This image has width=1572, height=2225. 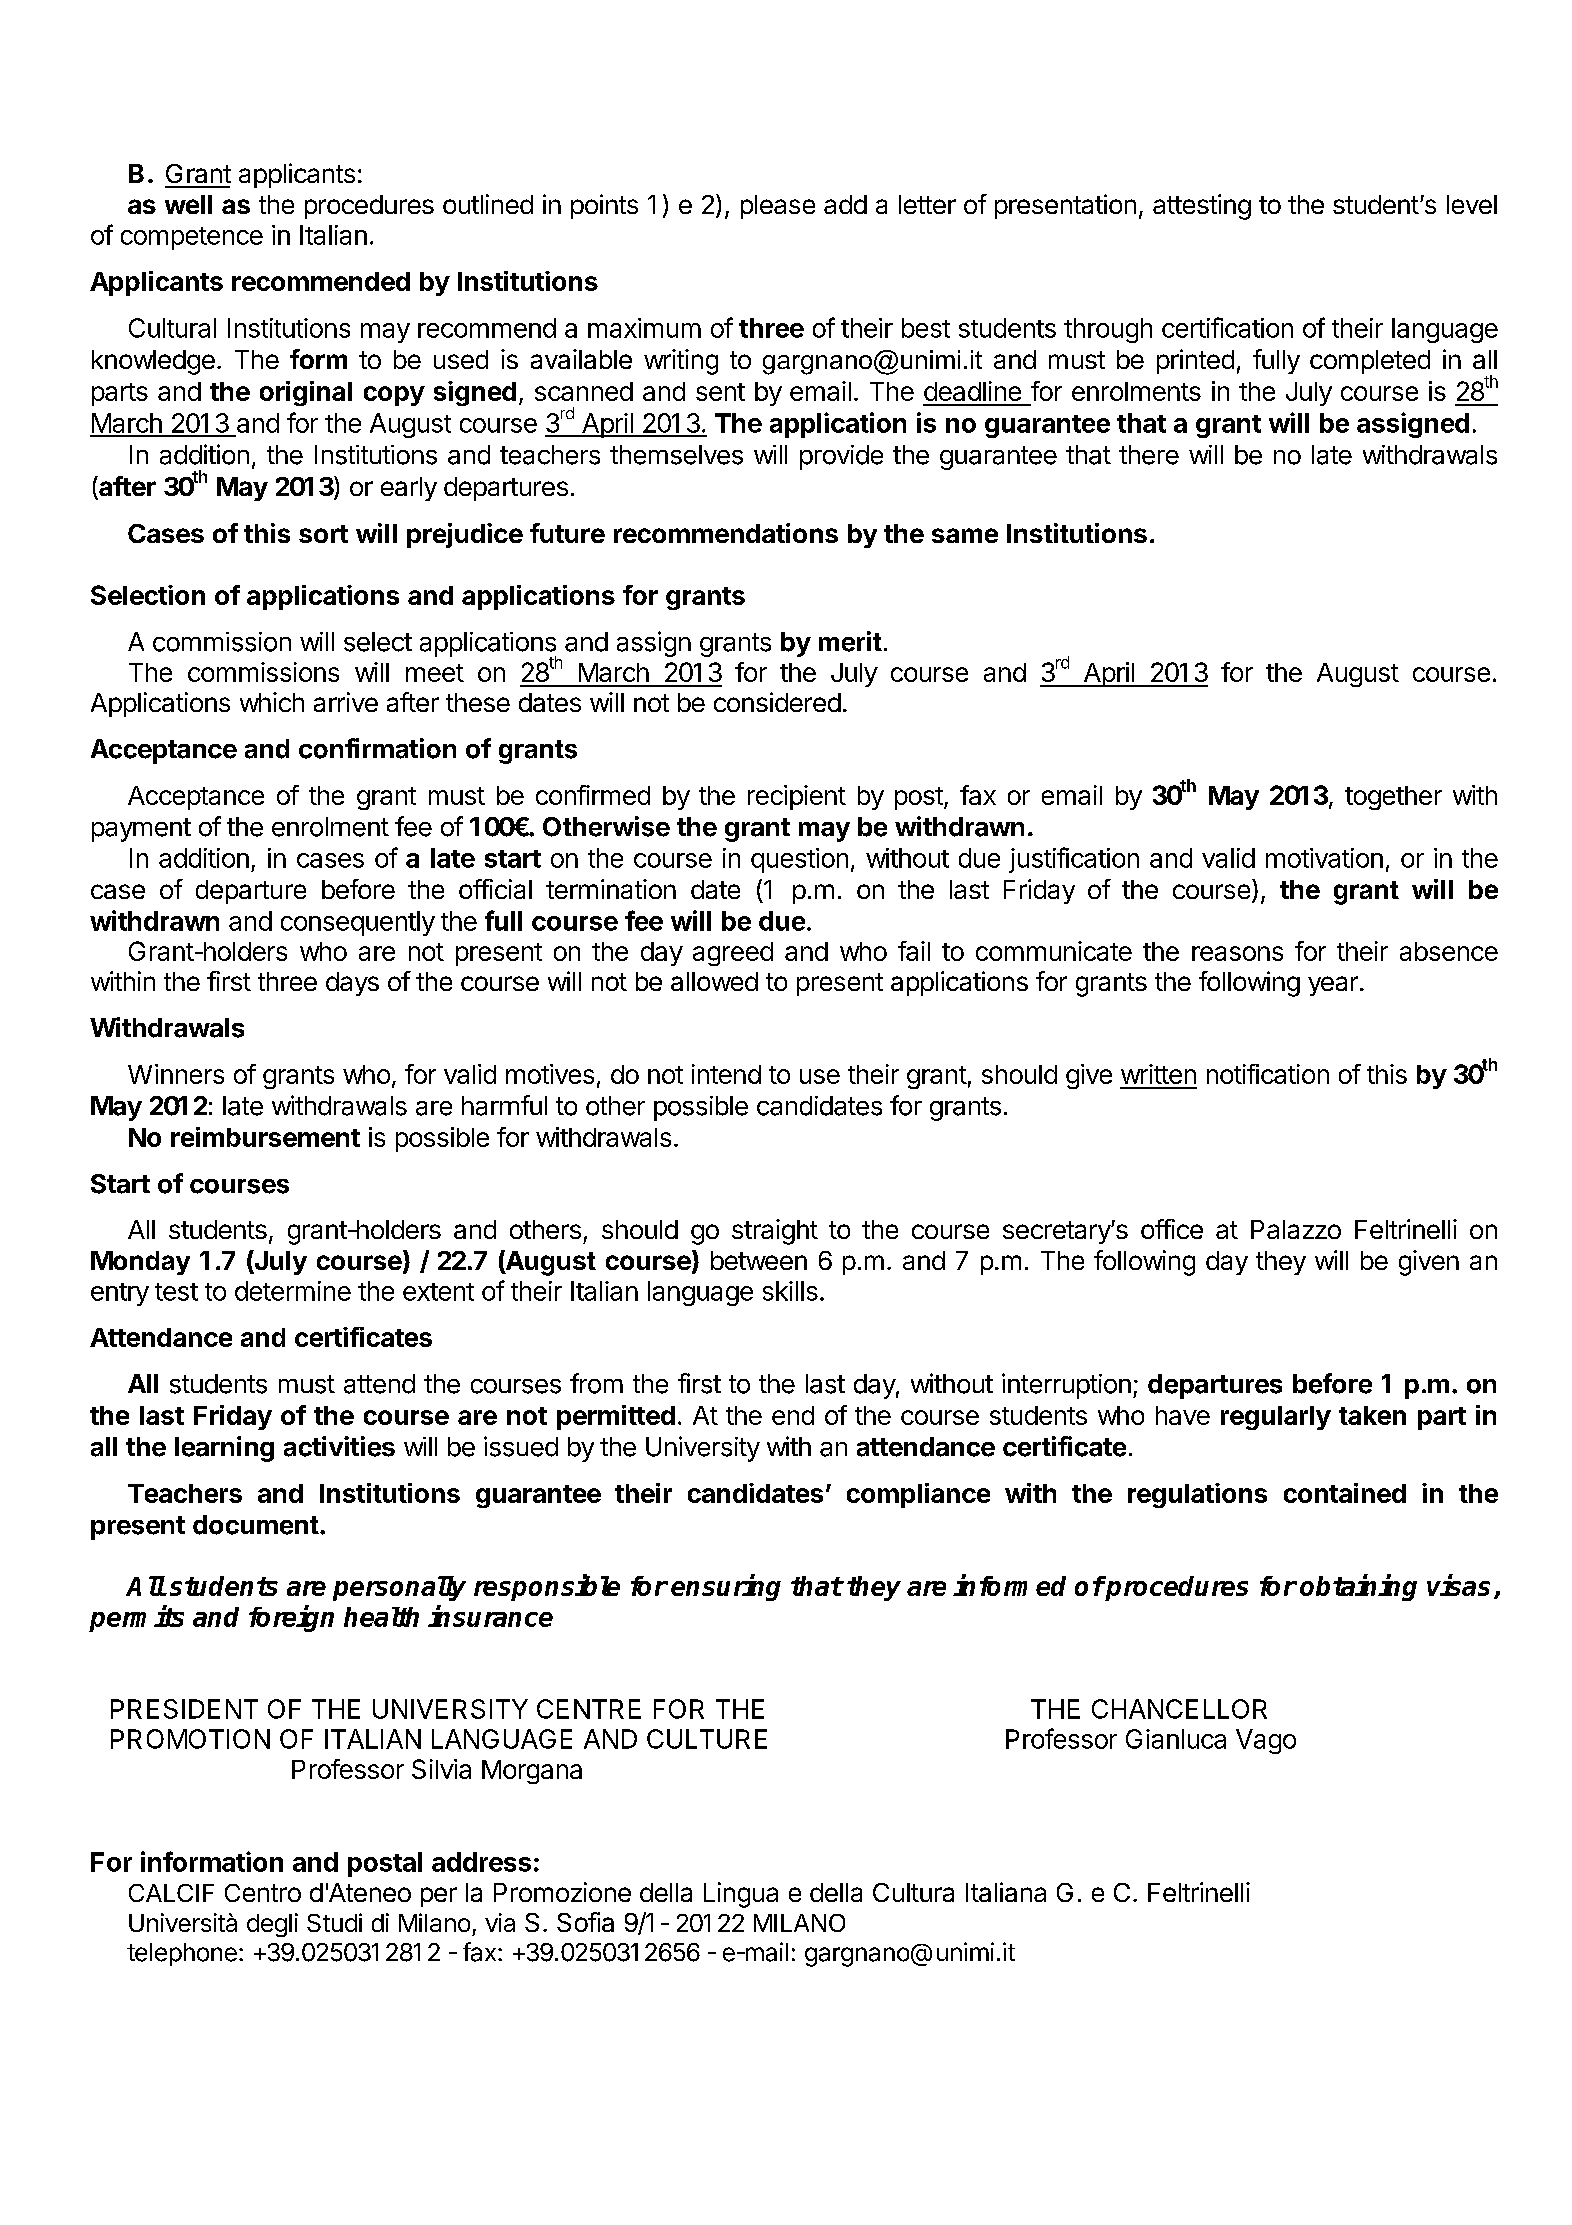 What do you see at coordinates (778, 207) in the image?
I see `please` at bounding box center [778, 207].
